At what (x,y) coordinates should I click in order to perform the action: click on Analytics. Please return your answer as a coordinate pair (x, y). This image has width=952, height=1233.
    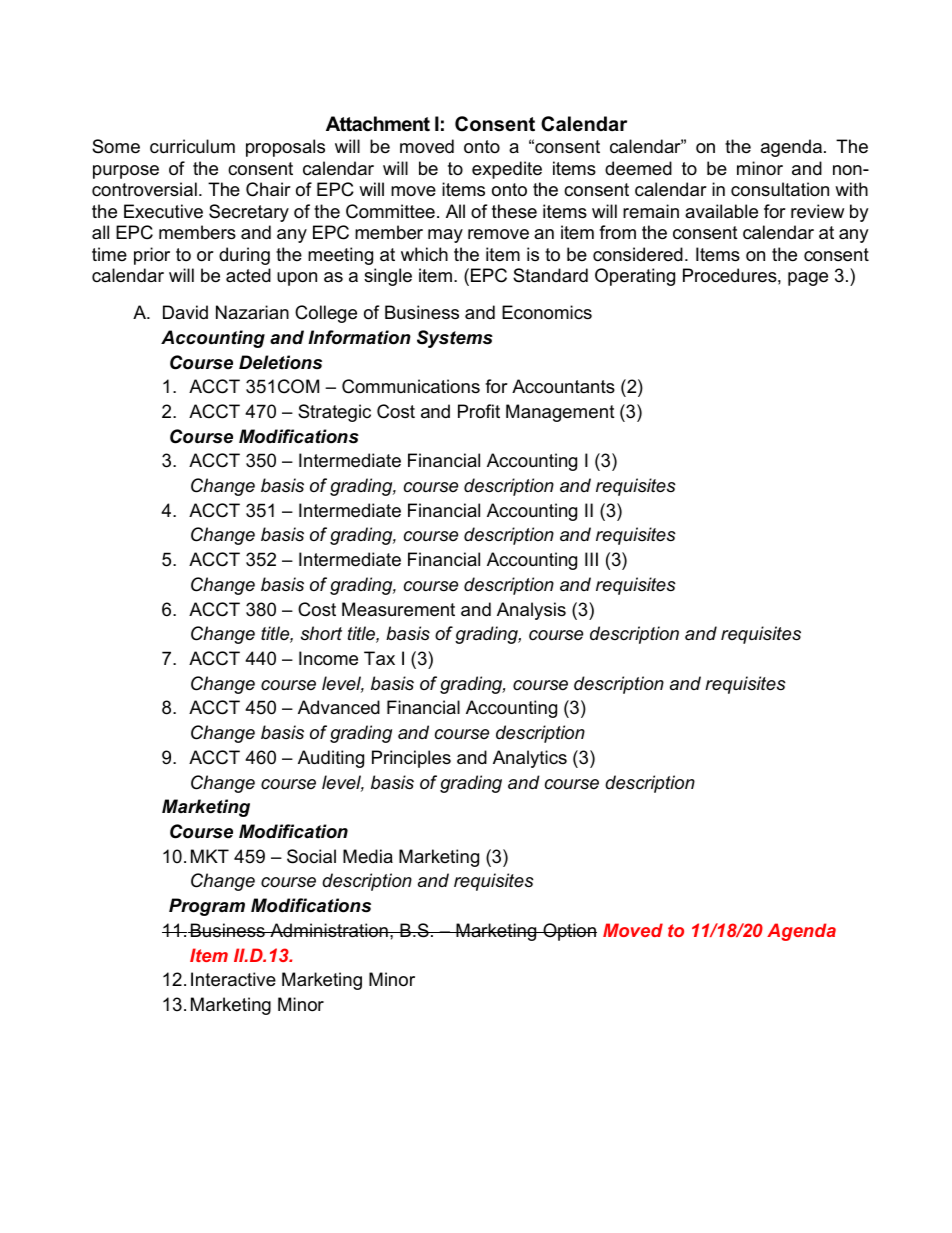
    Looking at the image, I should click on (530, 759).
